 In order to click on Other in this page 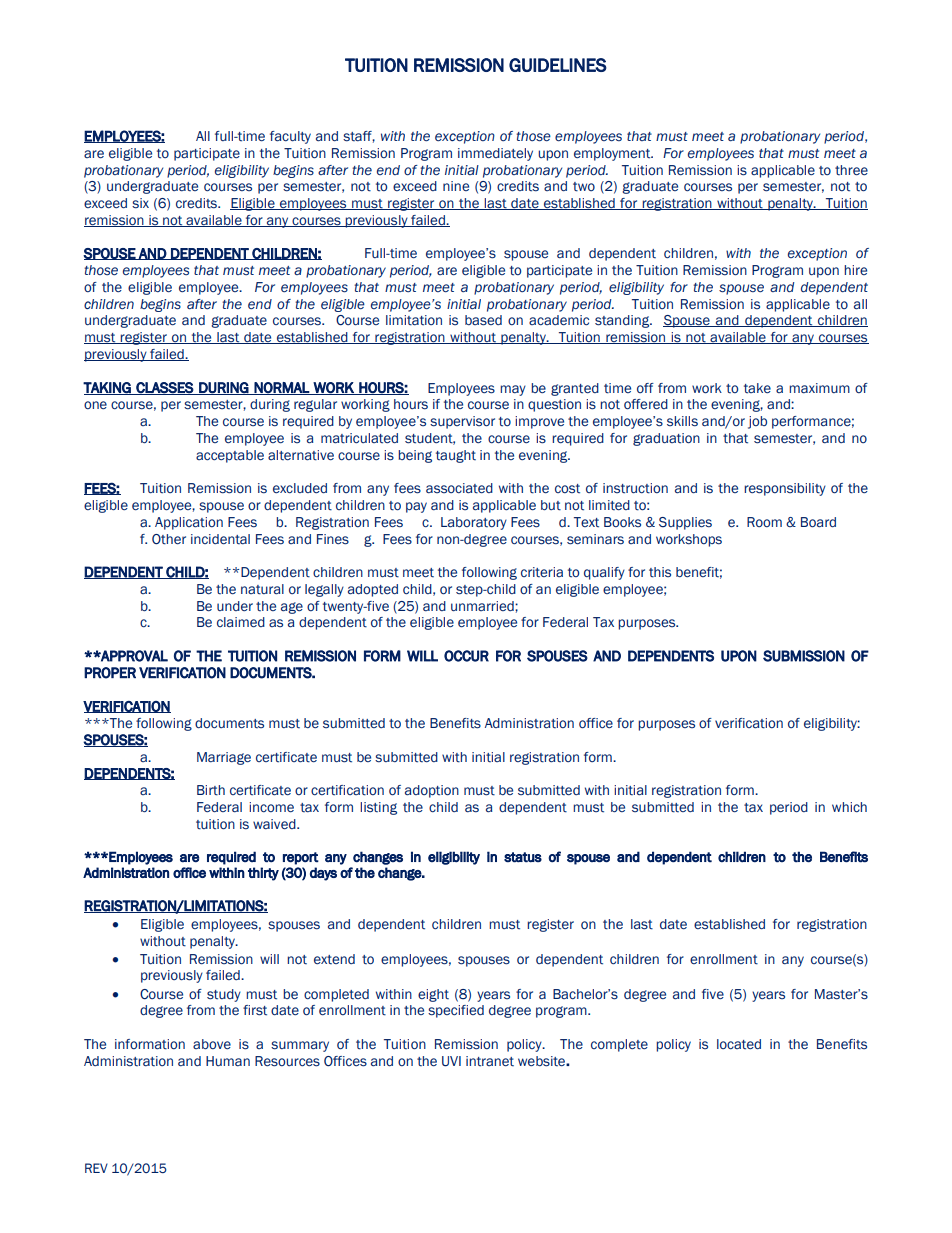, I will do `click(169, 539)`.
